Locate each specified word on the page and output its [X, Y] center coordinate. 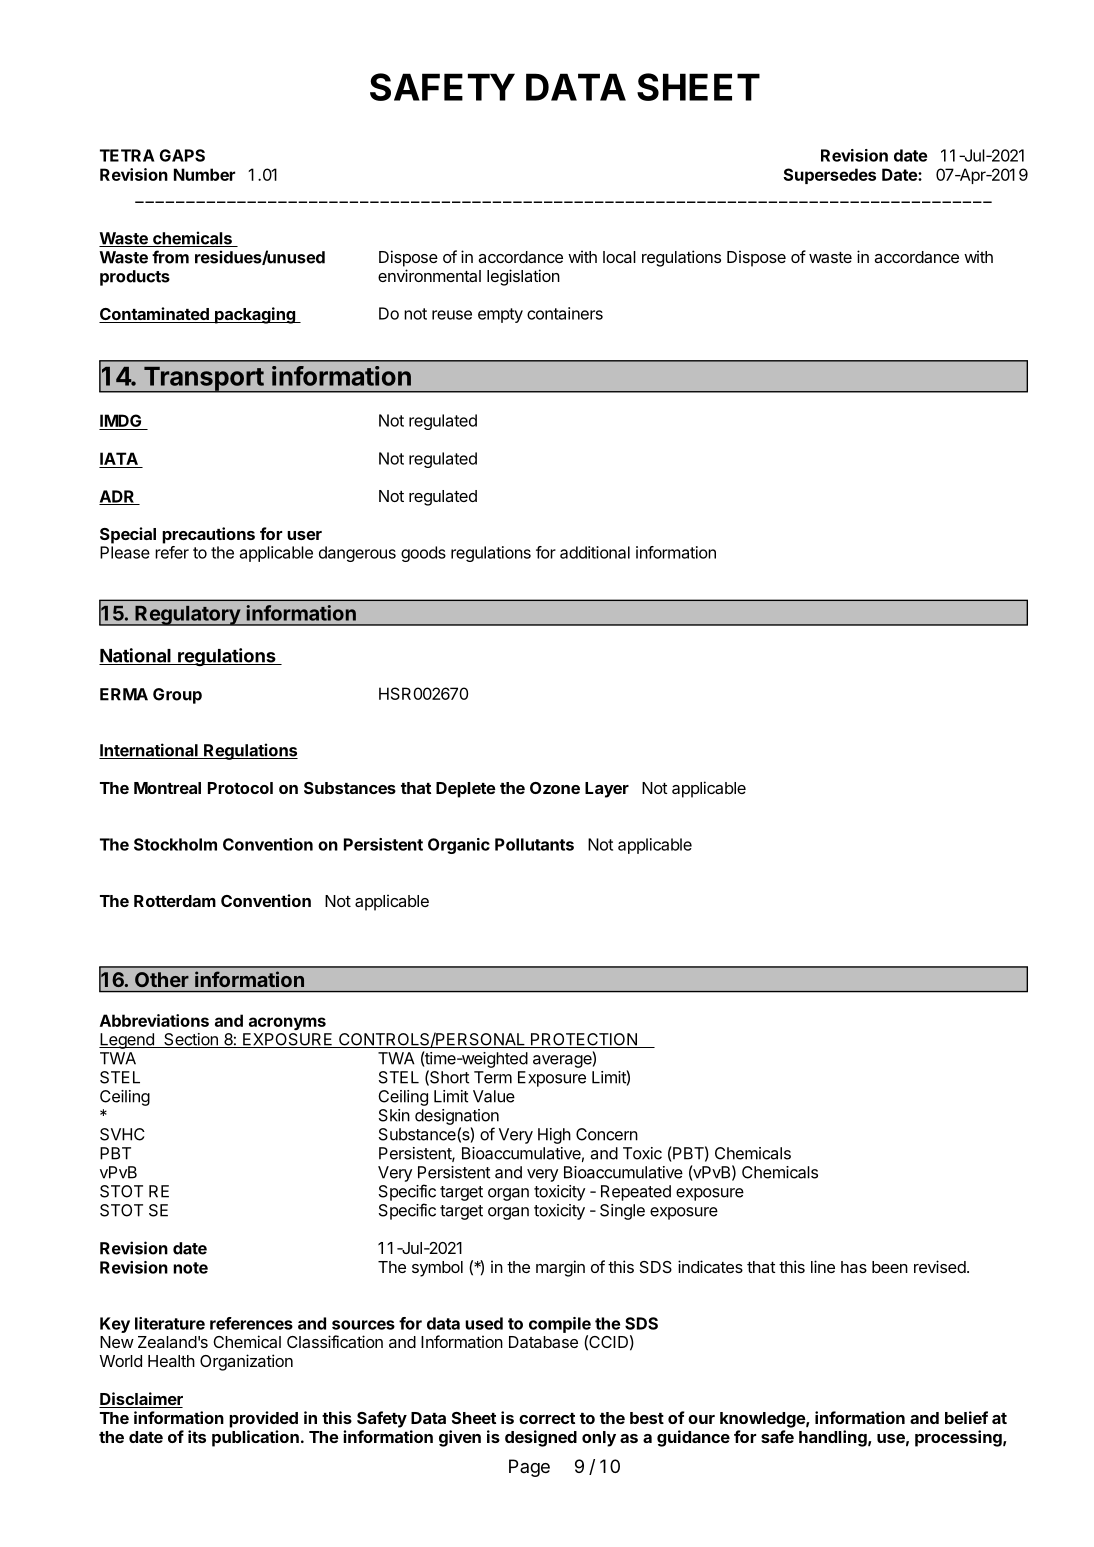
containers [565, 313]
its [197, 1436]
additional [595, 552]
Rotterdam [175, 901]
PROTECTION [583, 1040]
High [554, 1136]
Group [177, 696]
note [190, 1268]
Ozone [555, 788]
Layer [607, 790]
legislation [523, 277]
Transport [203, 379]
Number [204, 174]
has [854, 1267]
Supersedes [829, 176]
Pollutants [534, 844]
